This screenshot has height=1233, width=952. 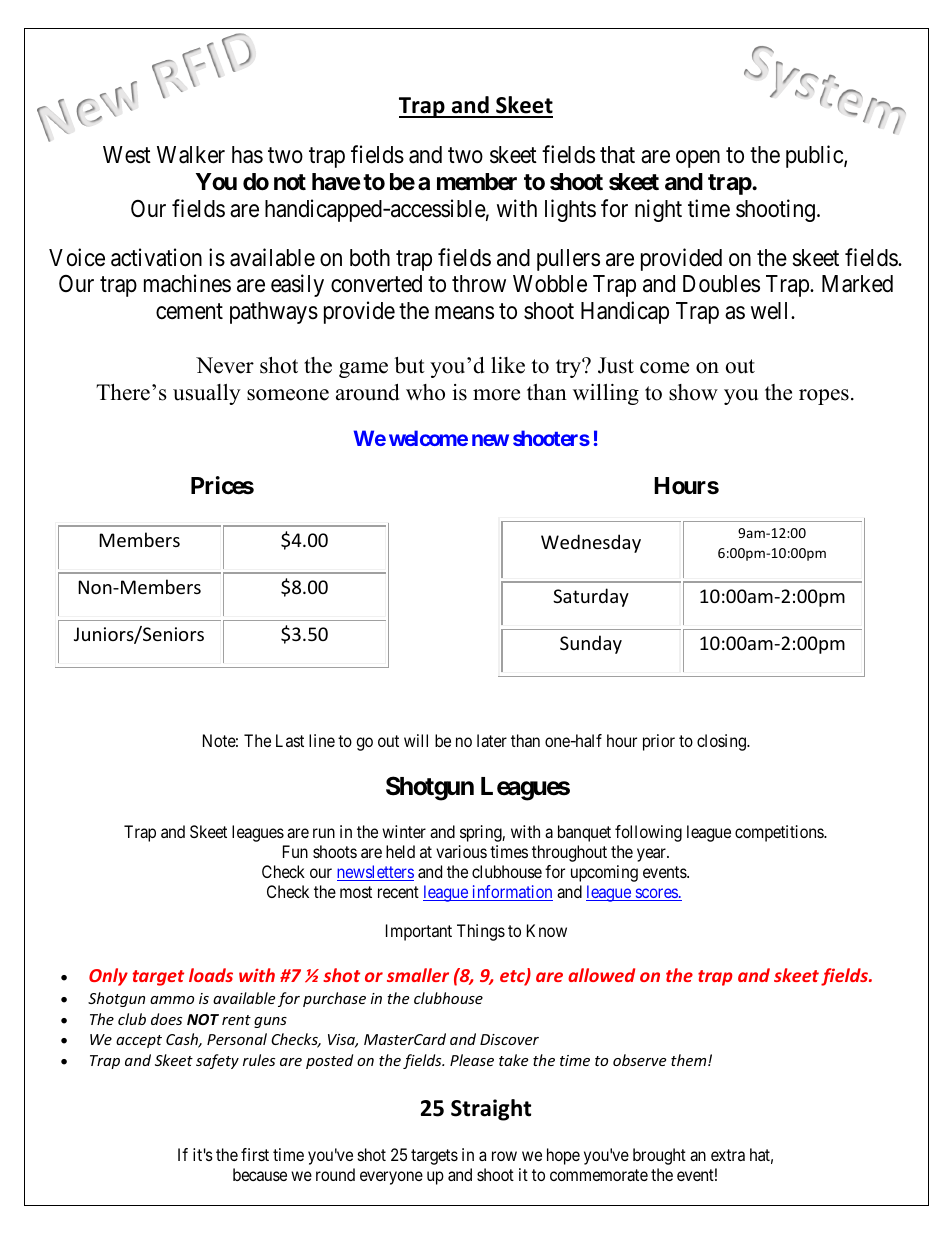 What do you see at coordinates (491, 1110) in the screenshot?
I see `Straight` at bounding box center [491, 1110].
